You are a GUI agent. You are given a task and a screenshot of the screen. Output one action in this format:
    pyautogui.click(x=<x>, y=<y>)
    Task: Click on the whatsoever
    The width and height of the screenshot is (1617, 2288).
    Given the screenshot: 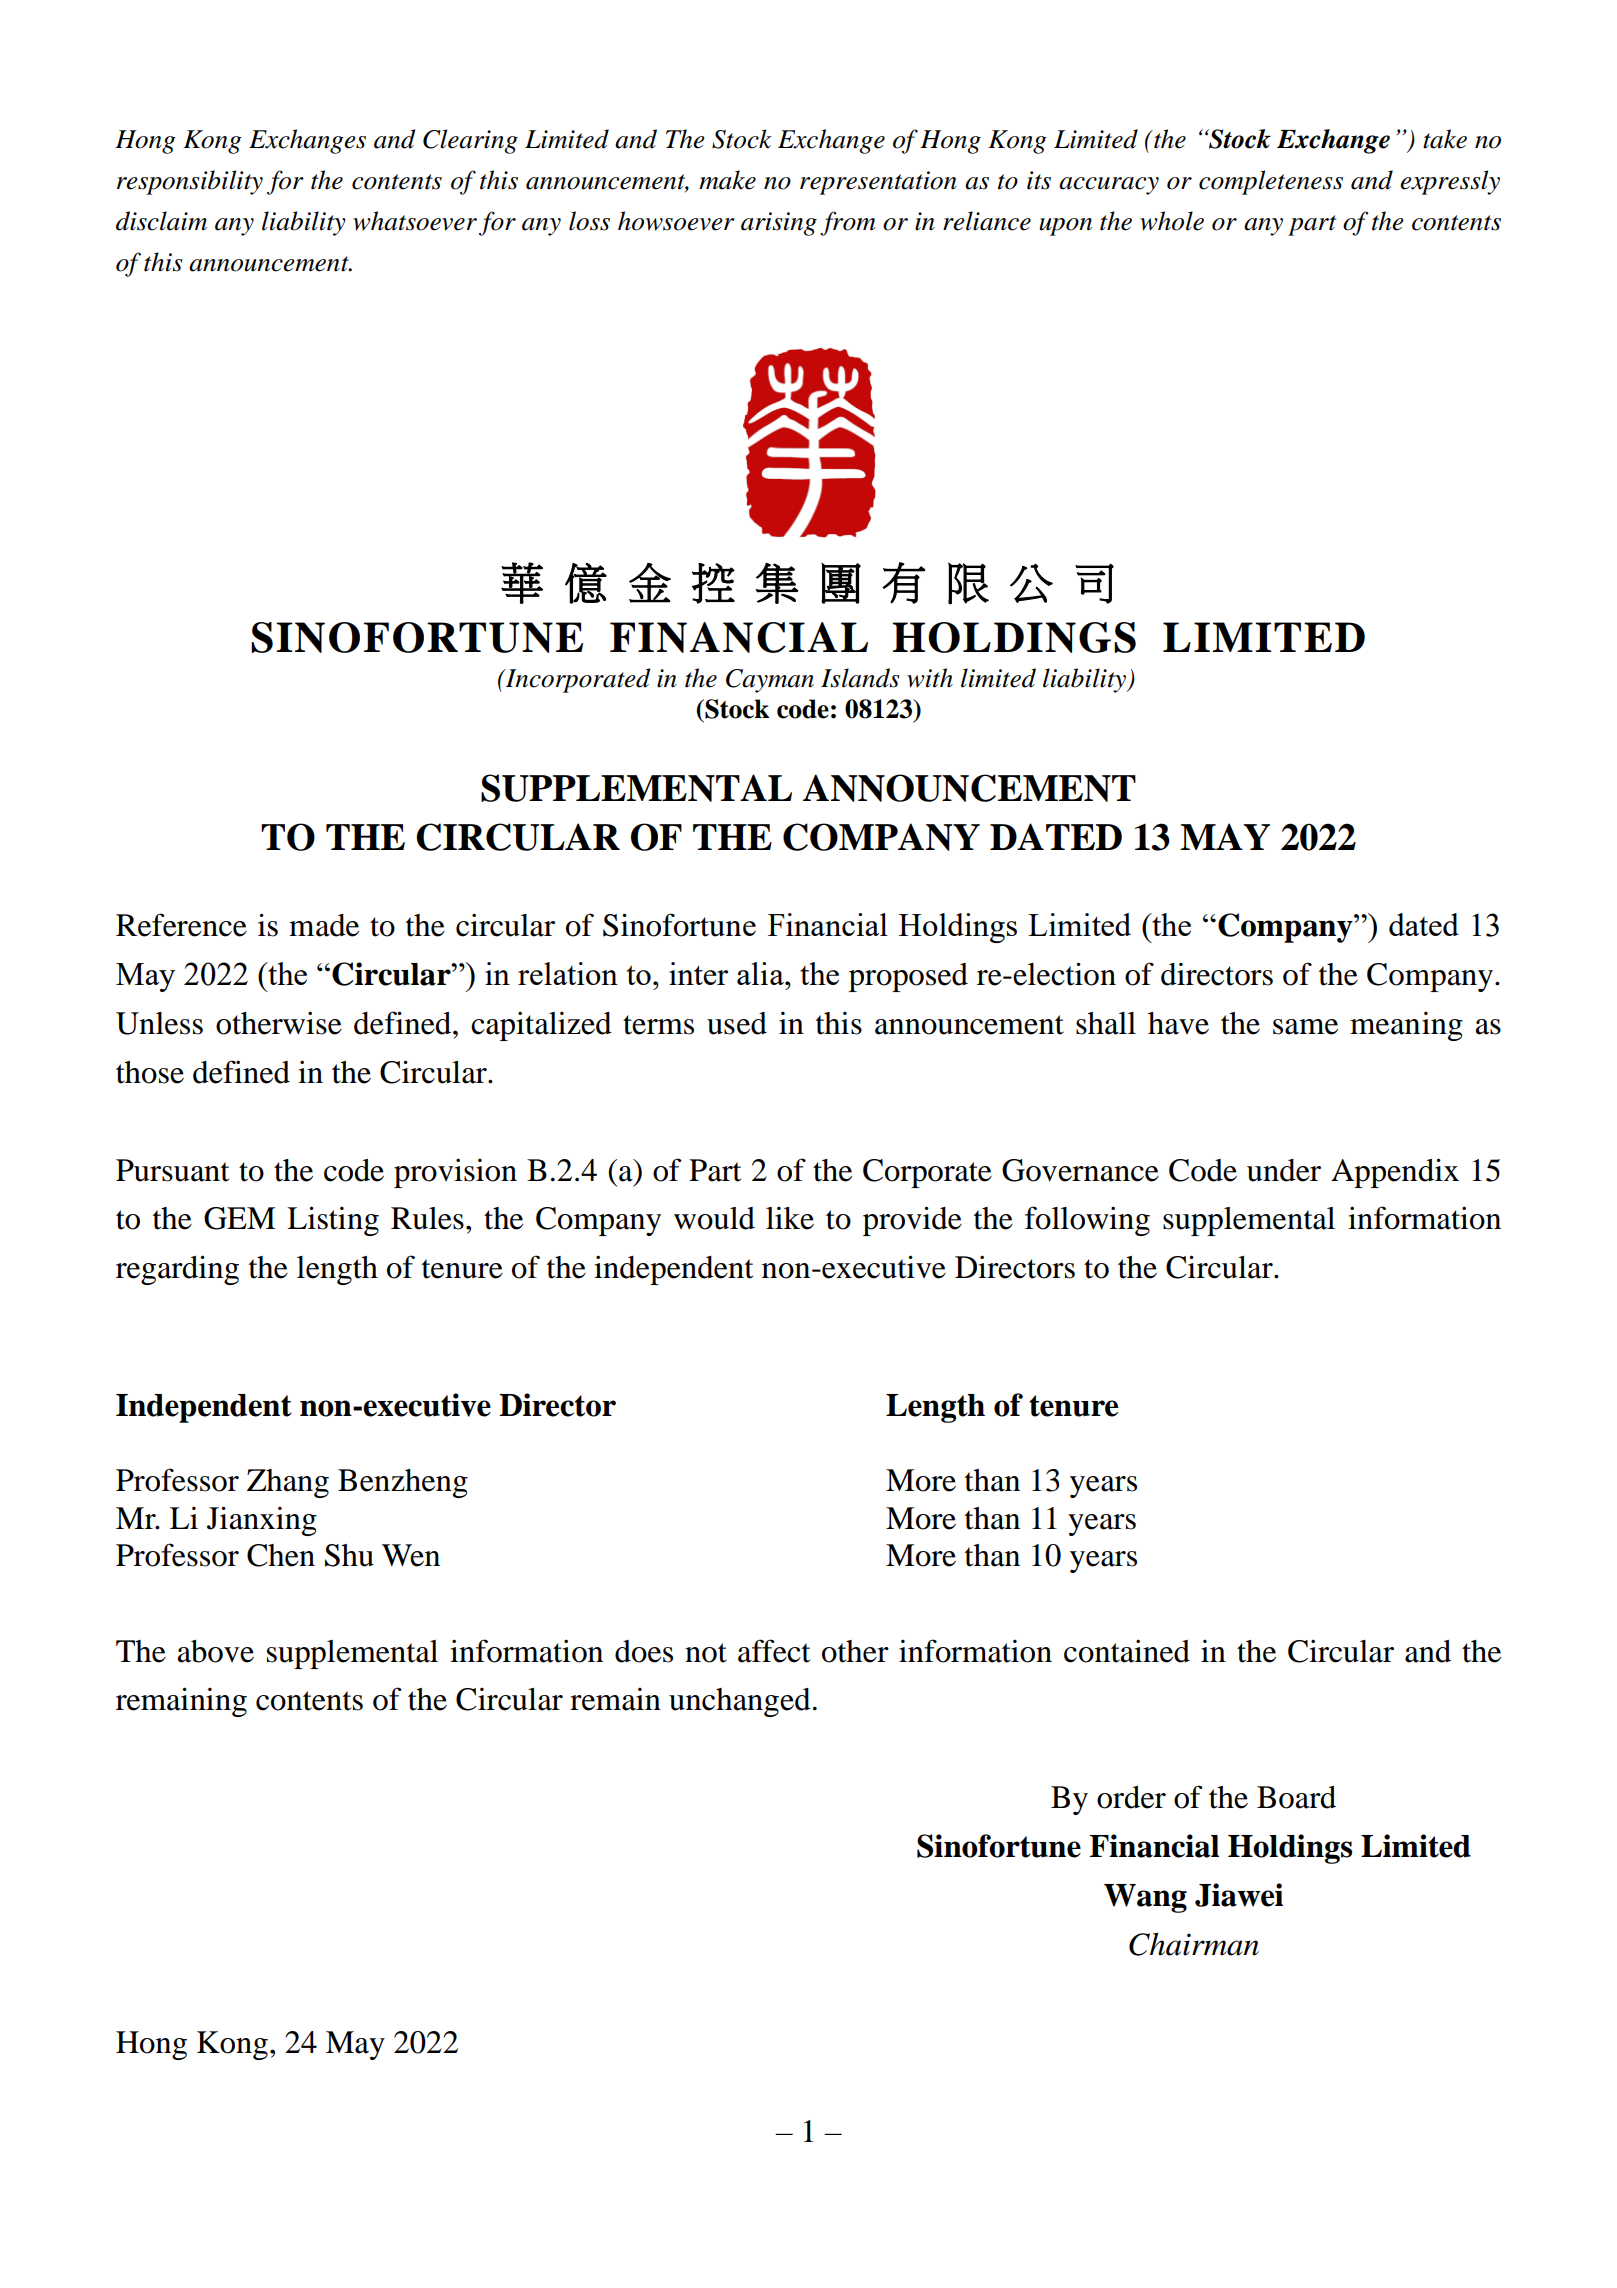 What is the action you would take?
    pyautogui.click(x=415, y=221)
